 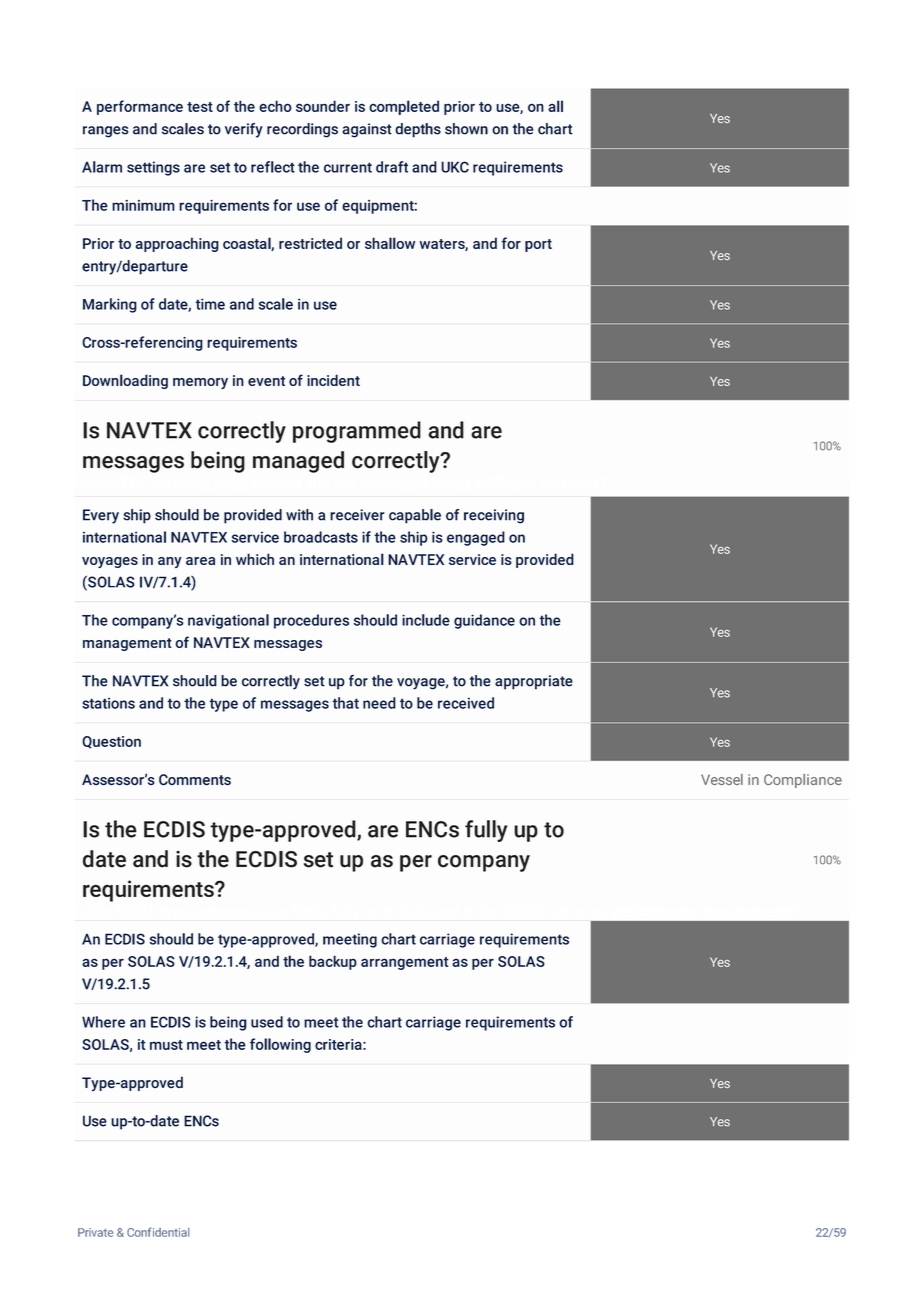 What do you see at coordinates (405, 963) in the image?
I see `arrangement` at bounding box center [405, 963].
